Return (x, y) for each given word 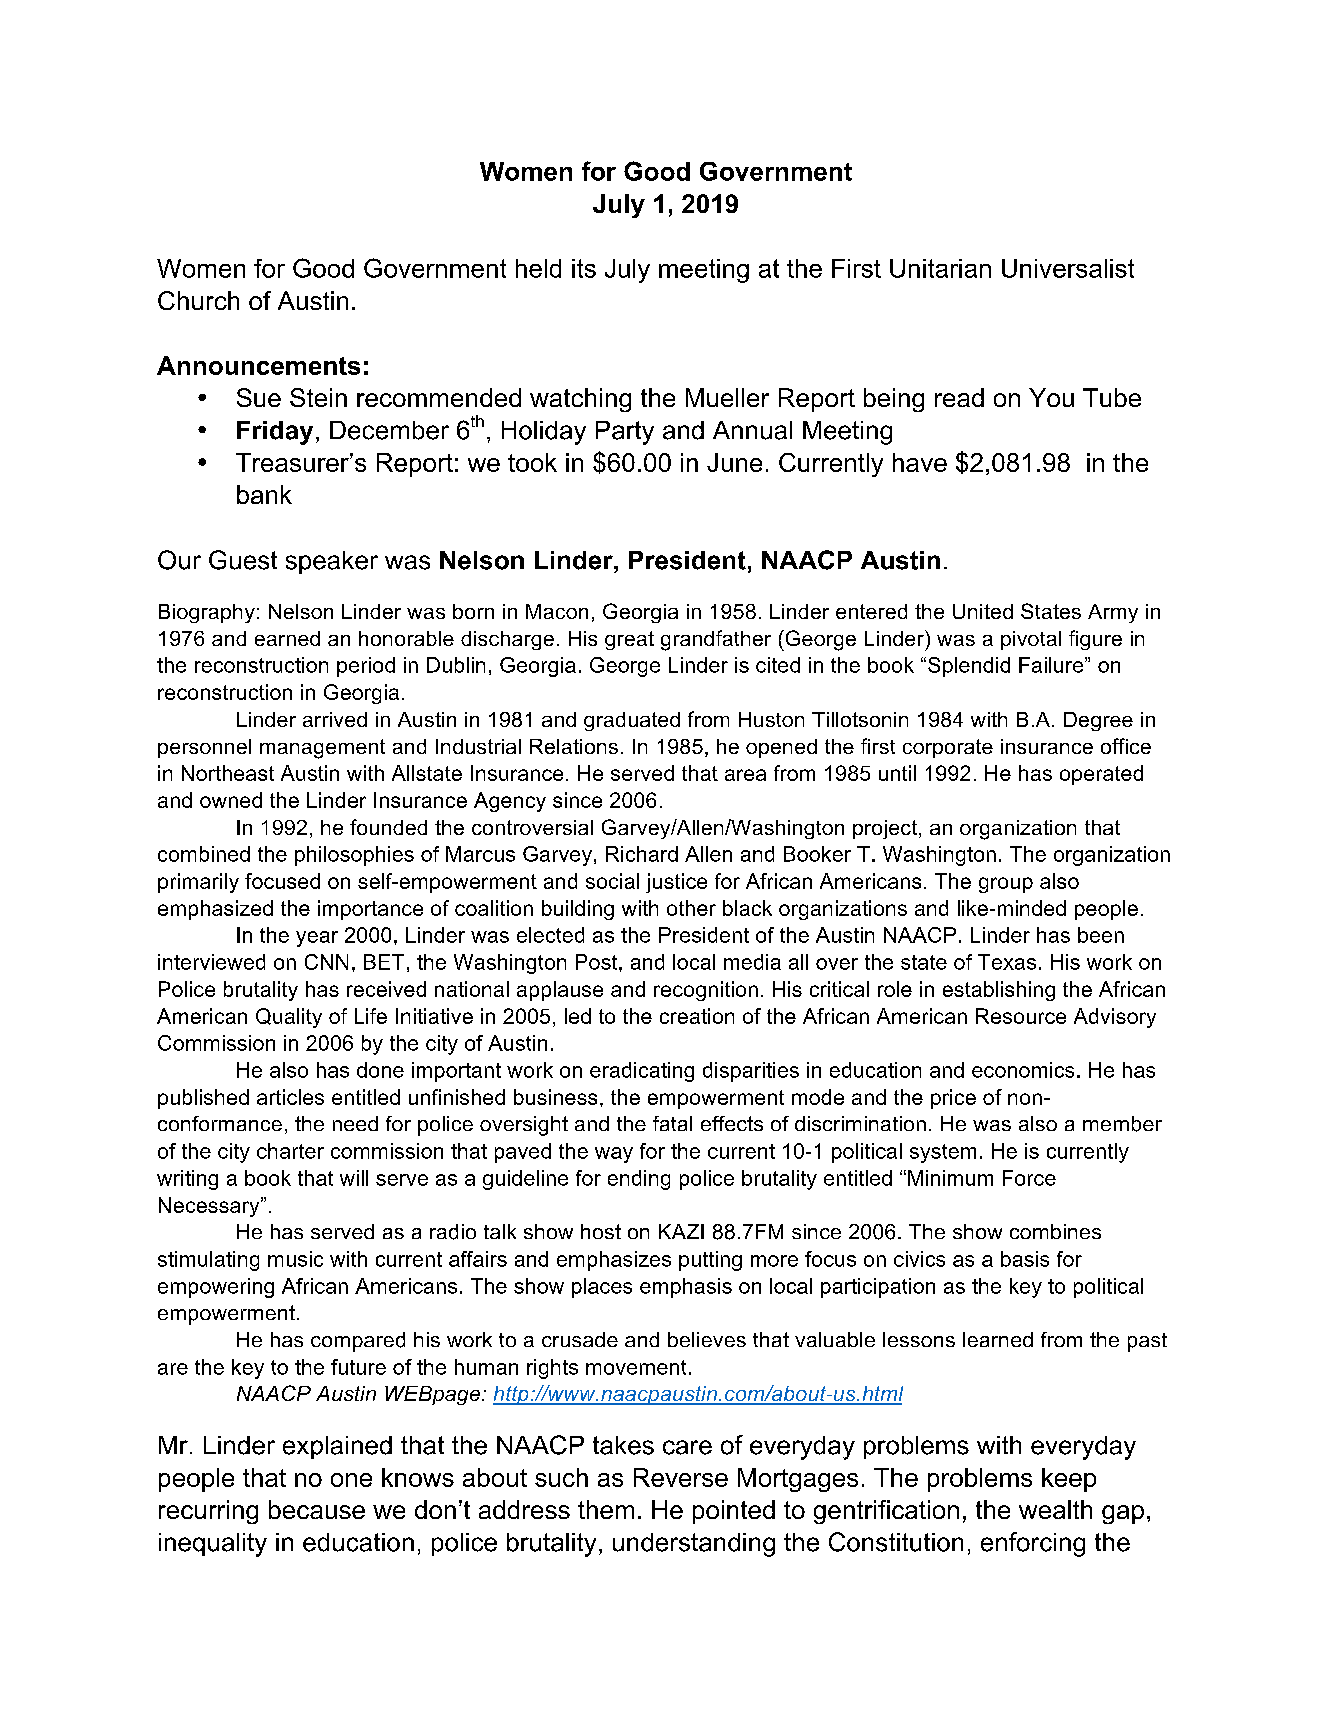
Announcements (258, 365)
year (317, 939)
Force (1029, 1178)
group (1006, 885)
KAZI (681, 1231)
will (354, 1178)
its (584, 268)
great (629, 640)
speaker (332, 562)
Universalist (1068, 268)
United (983, 611)
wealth (1055, 1509)
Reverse (681, 1477)
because (317, 1509)
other (691, 908)
